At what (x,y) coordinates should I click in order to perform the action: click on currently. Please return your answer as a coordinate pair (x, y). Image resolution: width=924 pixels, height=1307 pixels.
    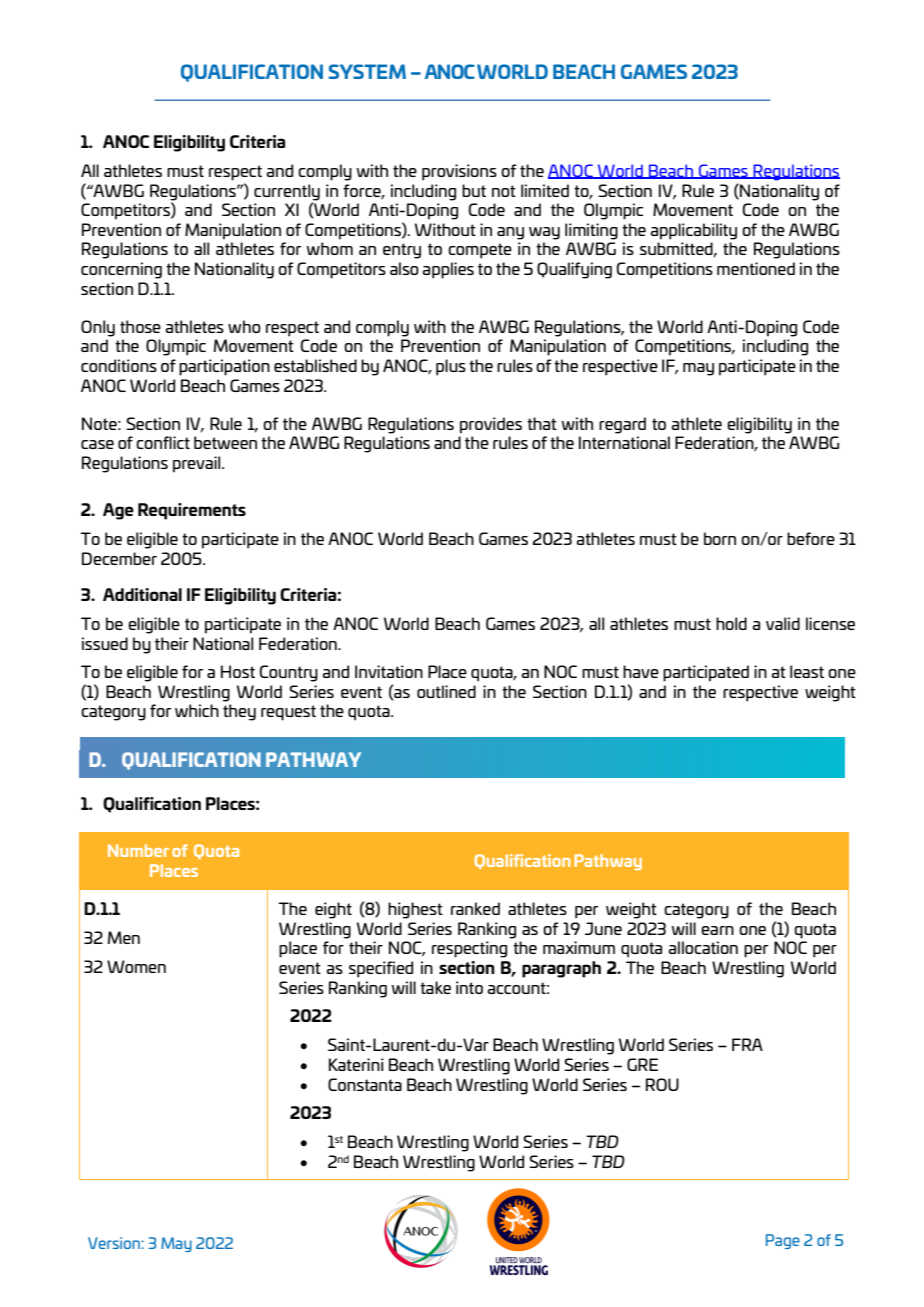
    Looking at the image, I should click on (287, 192).
